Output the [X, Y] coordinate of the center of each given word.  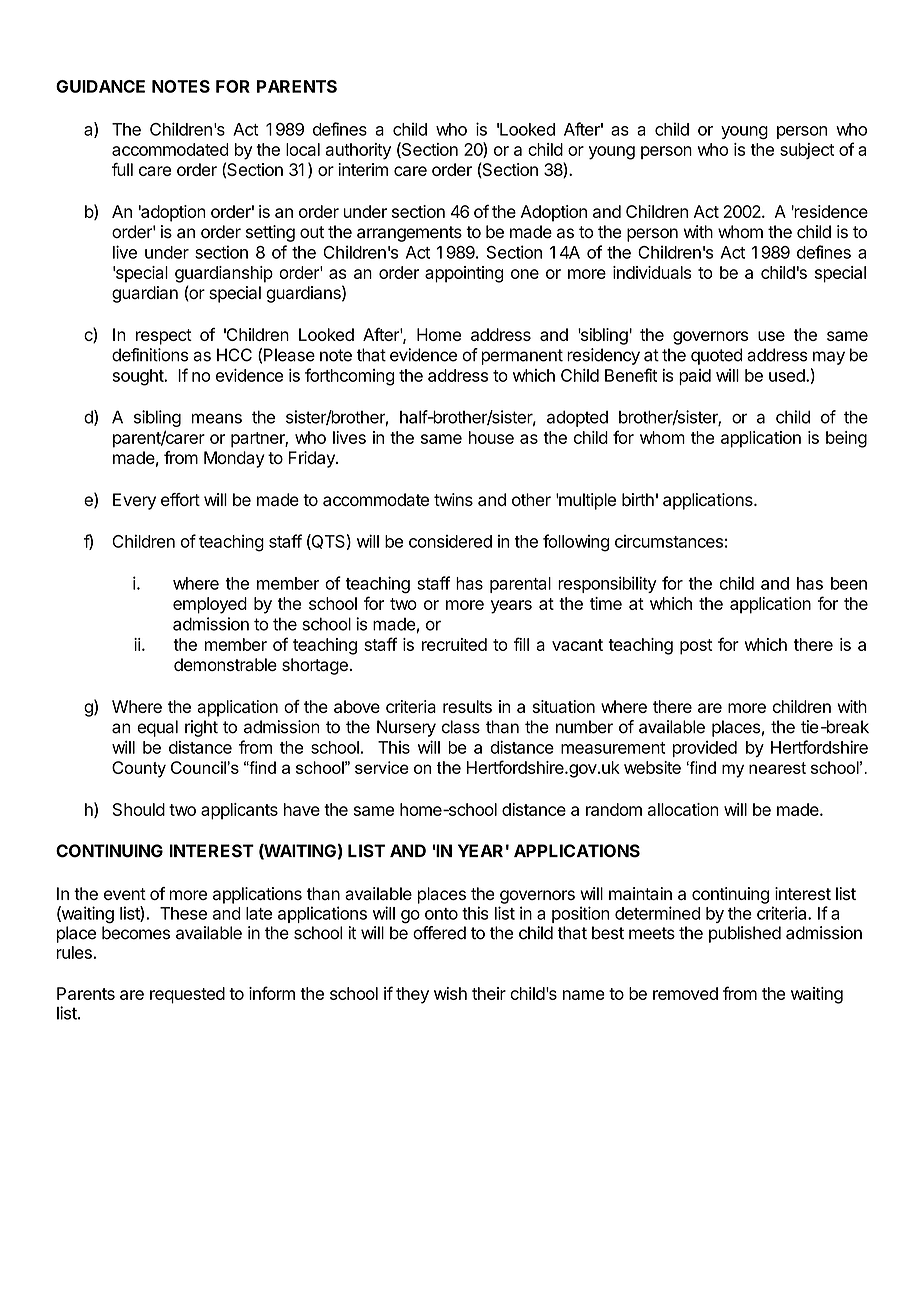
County [139, 769]
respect [164, 337]
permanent [522, 357]
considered [450, 541]
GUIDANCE [100, 86]
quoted [716, 356]
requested [187, 995]
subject [807, 151]
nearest [777, 768]
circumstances [669, 541]
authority [358, 151]
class [460, 727]
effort [180, 499]
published [745, 934]
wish [450, 993]
